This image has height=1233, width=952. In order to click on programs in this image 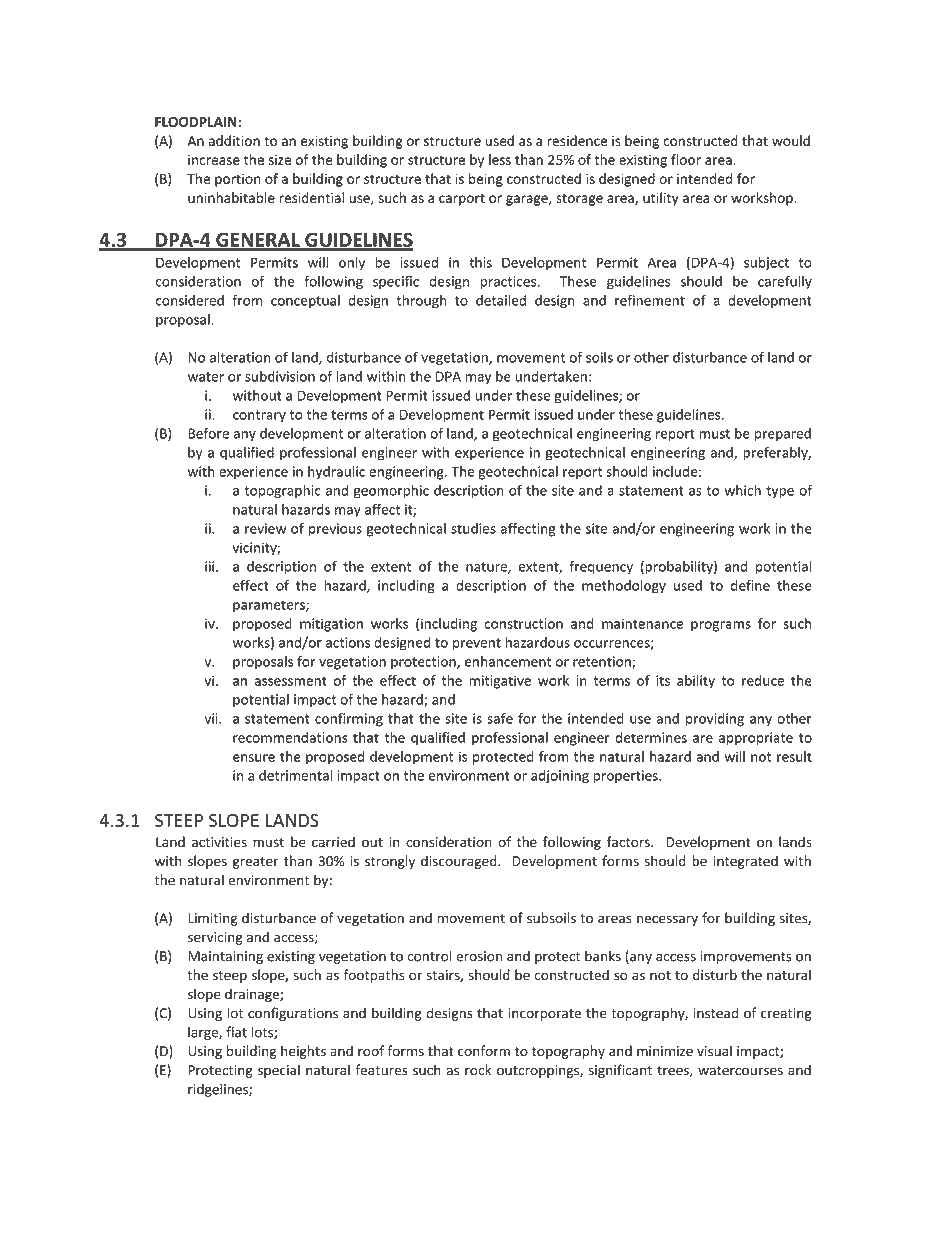, I will do `click(721, 626)`.
